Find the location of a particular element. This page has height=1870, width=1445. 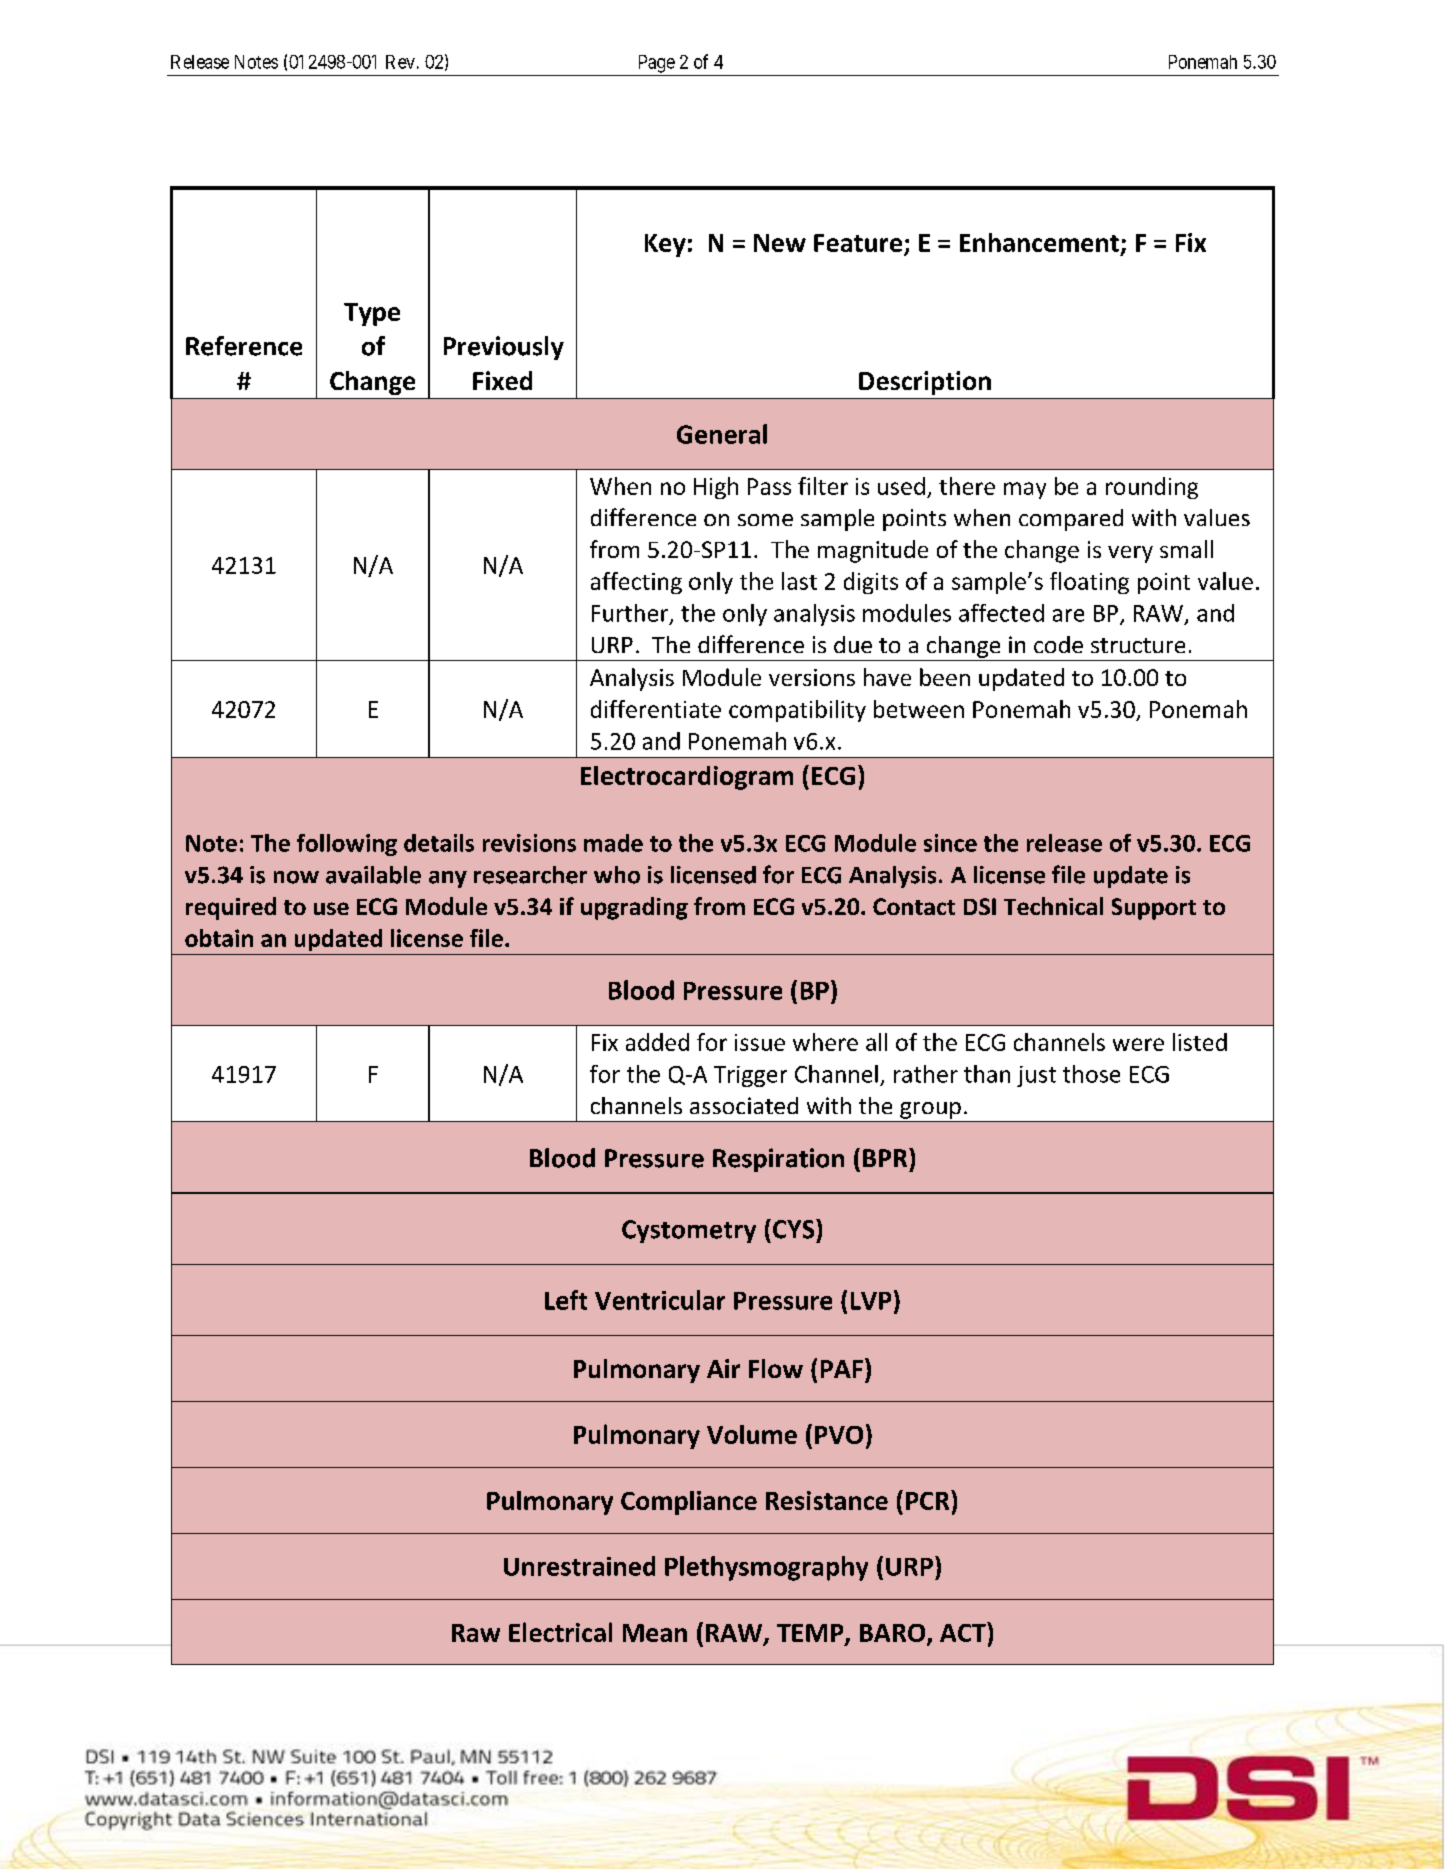

obtain is located at coordinates (219, 938).
